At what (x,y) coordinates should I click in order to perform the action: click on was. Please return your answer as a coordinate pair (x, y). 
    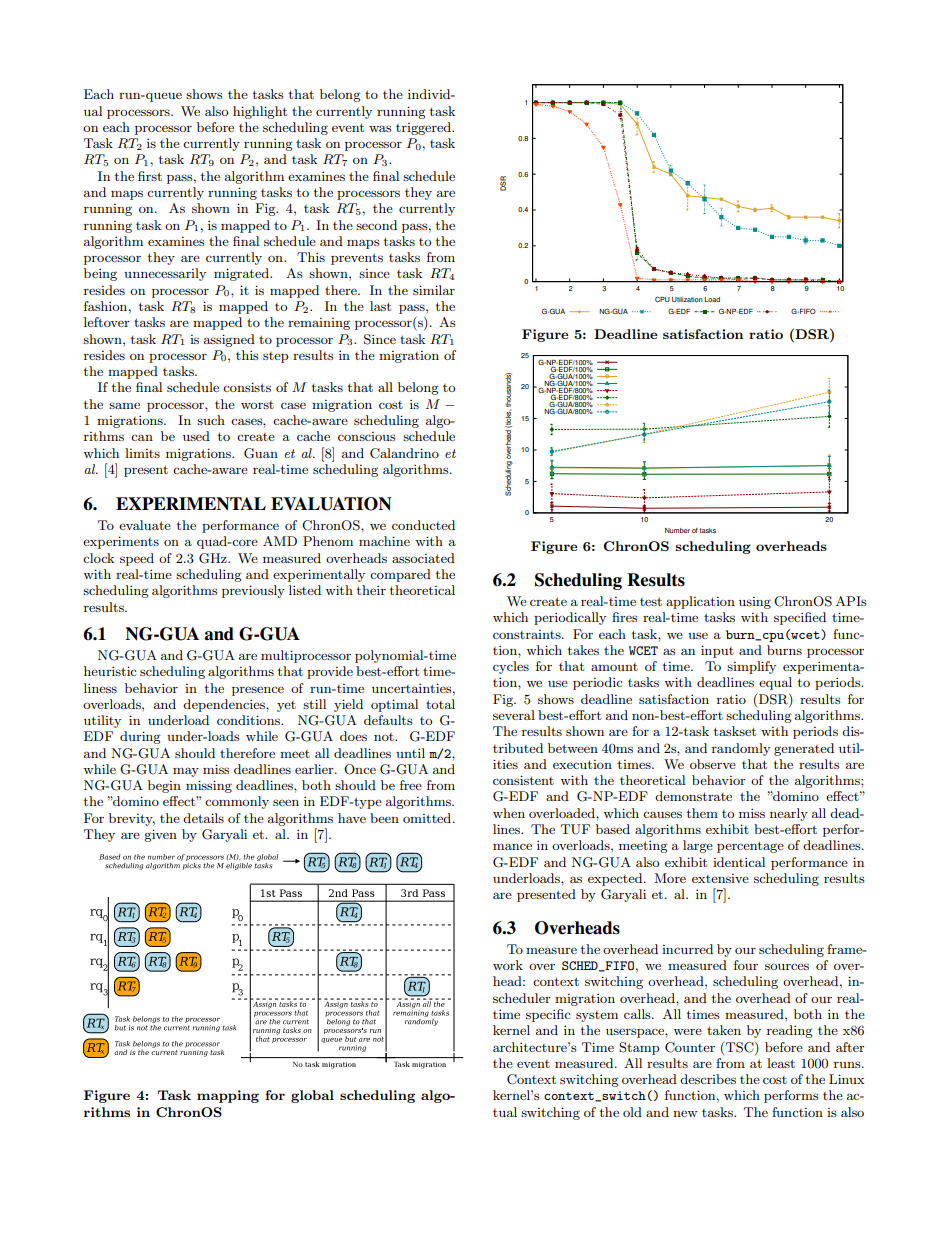
    Looking at the image, I should click on (380, 128).
